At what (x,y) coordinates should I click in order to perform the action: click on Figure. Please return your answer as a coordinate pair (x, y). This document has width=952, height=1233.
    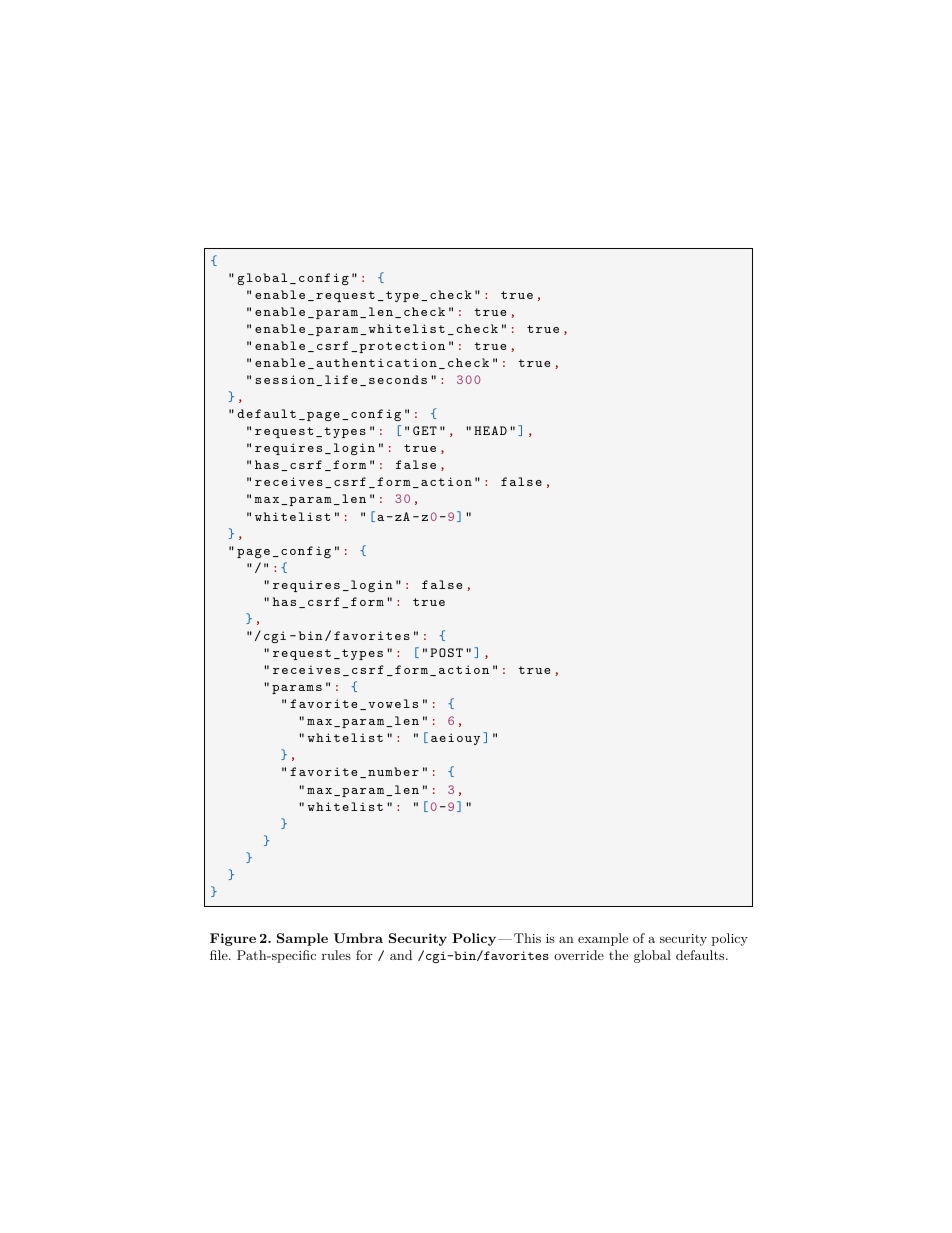
    Looking at the image, I should click on (233, 939).
